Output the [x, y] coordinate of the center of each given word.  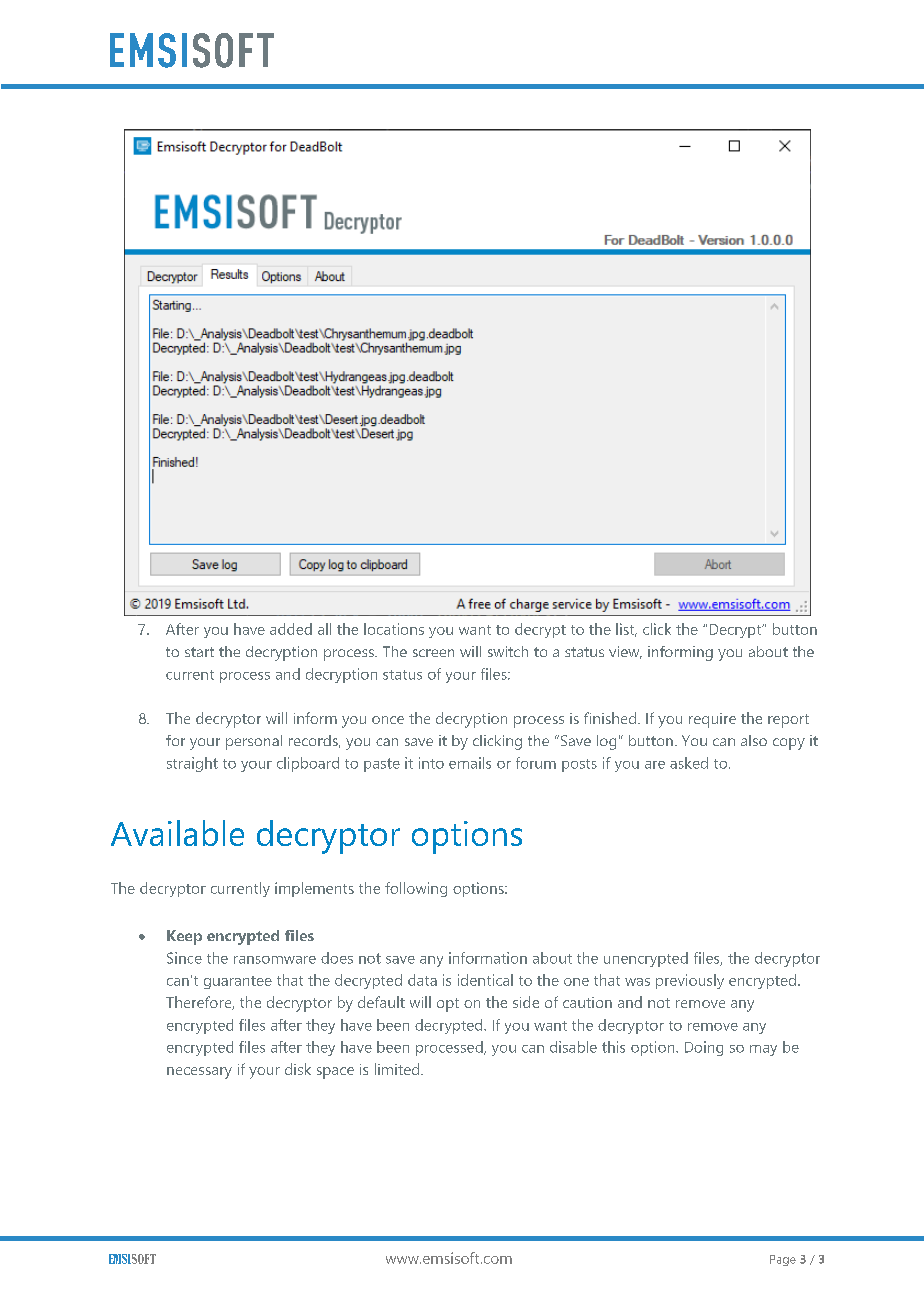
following [416, 889]
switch [508, 651]
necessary [199, 1073]
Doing [704, 1048]
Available [177, 833]
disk [298, 1069]
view [625, 652]
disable [573, 1047]
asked [689, 763]
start [199, 652]
